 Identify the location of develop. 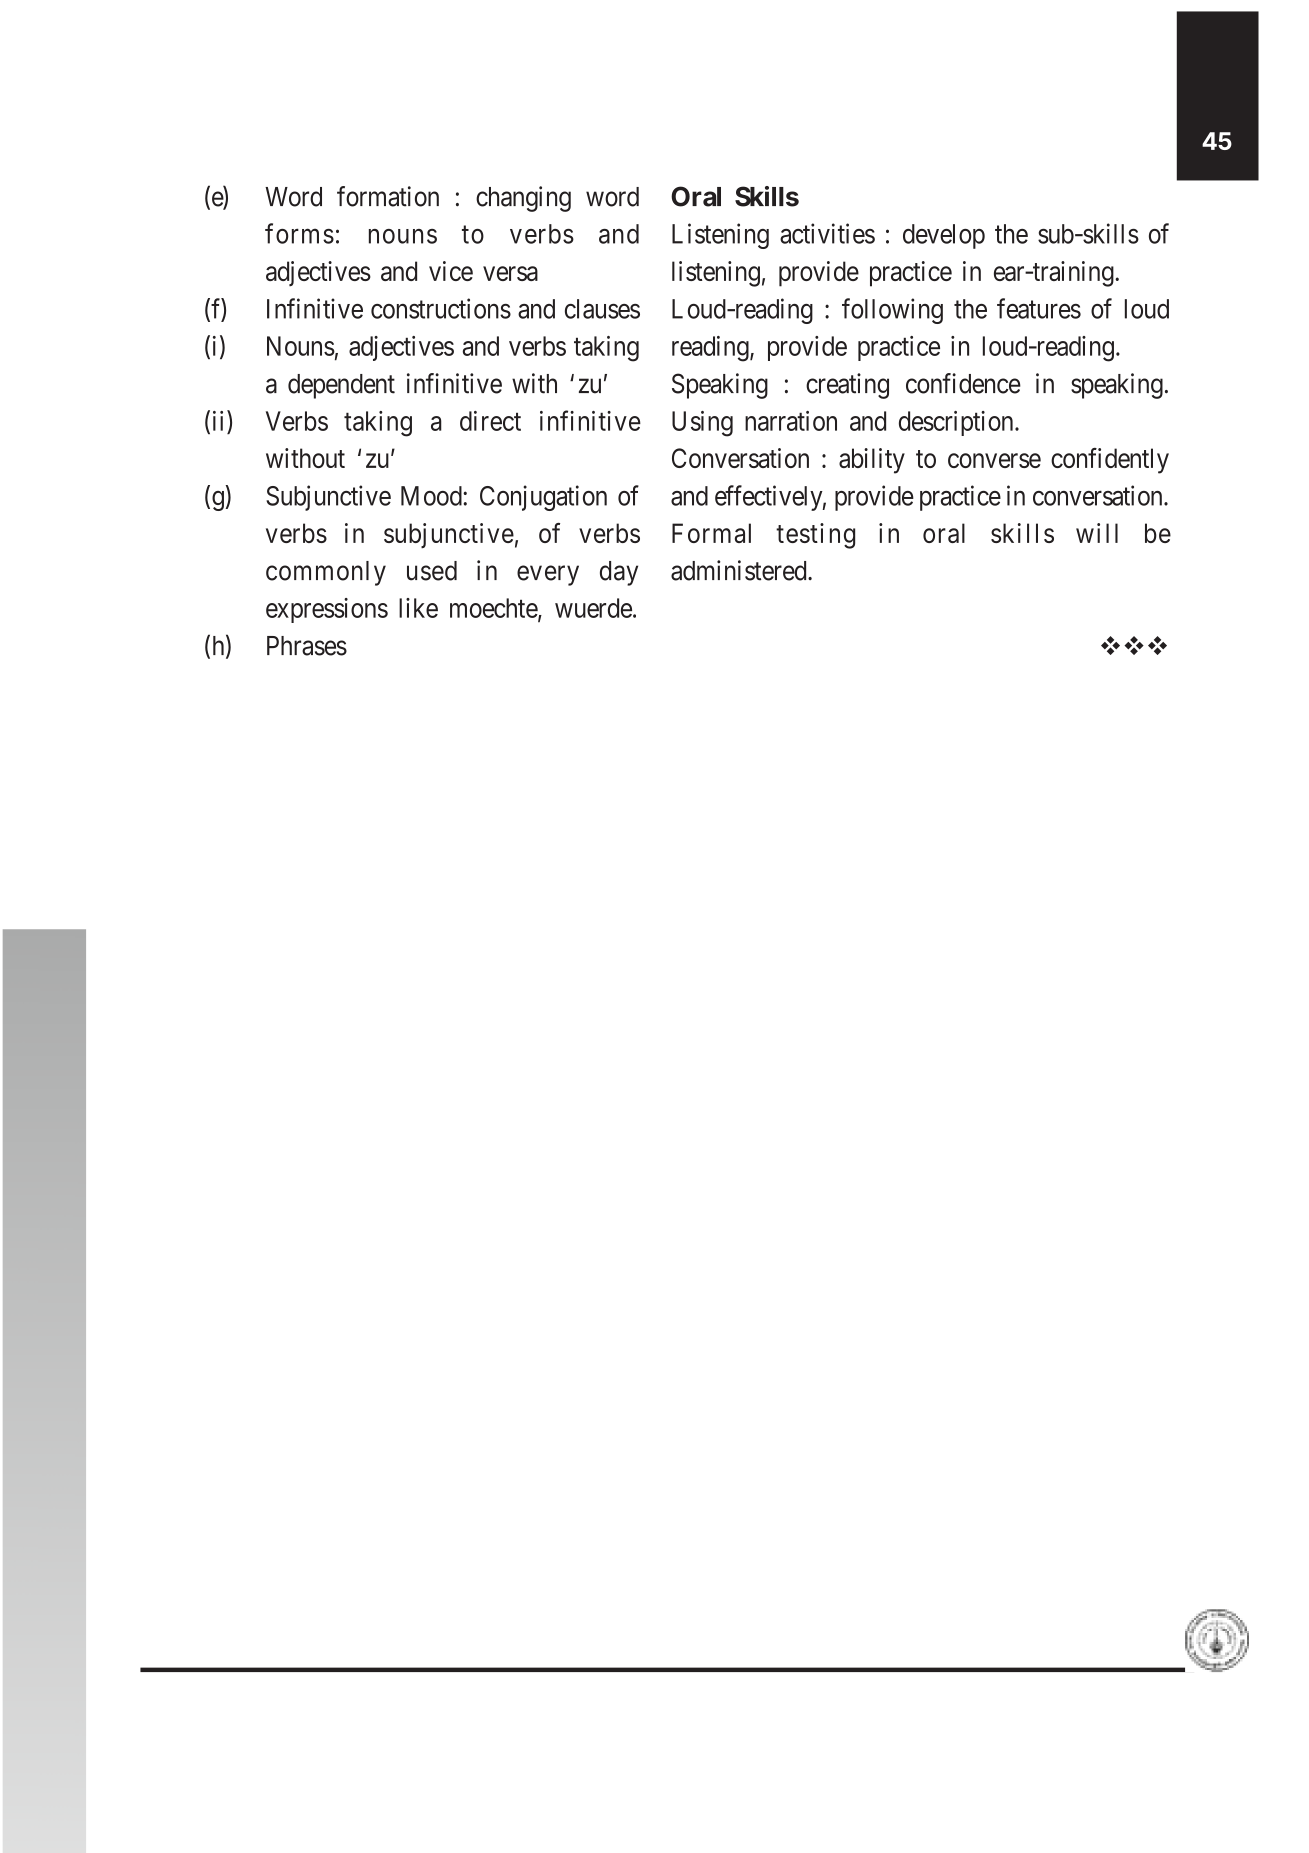
(944, 236).
